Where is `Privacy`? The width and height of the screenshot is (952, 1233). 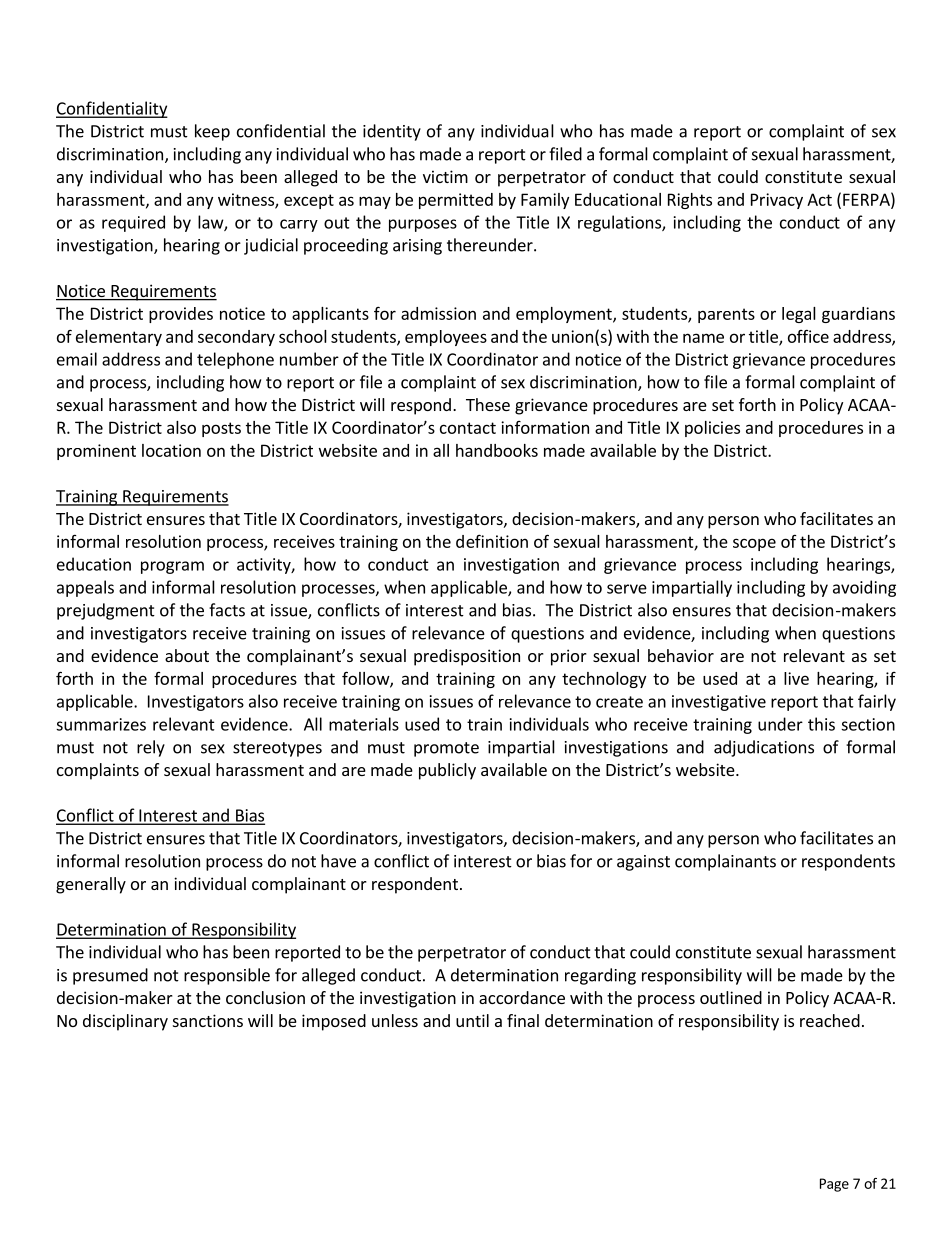
Privacy is located at coordinates (777, 201).
